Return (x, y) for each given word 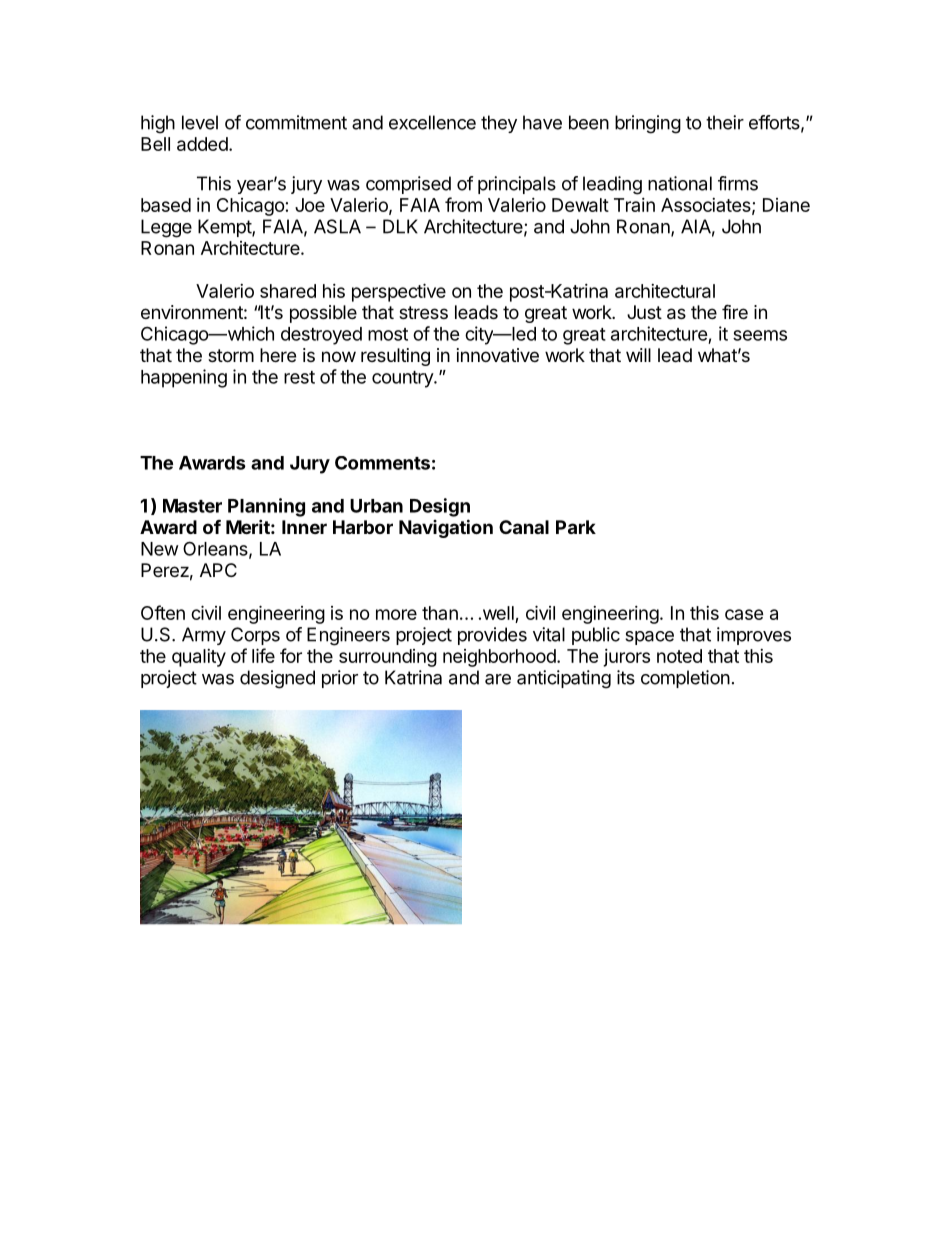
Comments (382, 463)
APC (218, 570)
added (202, 144)
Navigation (446, 528)
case (744, 614)
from (463, 204)
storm (231, 355)
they (499, 124)
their (725, 122)
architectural (665, 291)
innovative (498, 355)
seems (760, 335)
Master (192, 506)
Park (576, 527)
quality (199, 658)
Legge (166, 228)
